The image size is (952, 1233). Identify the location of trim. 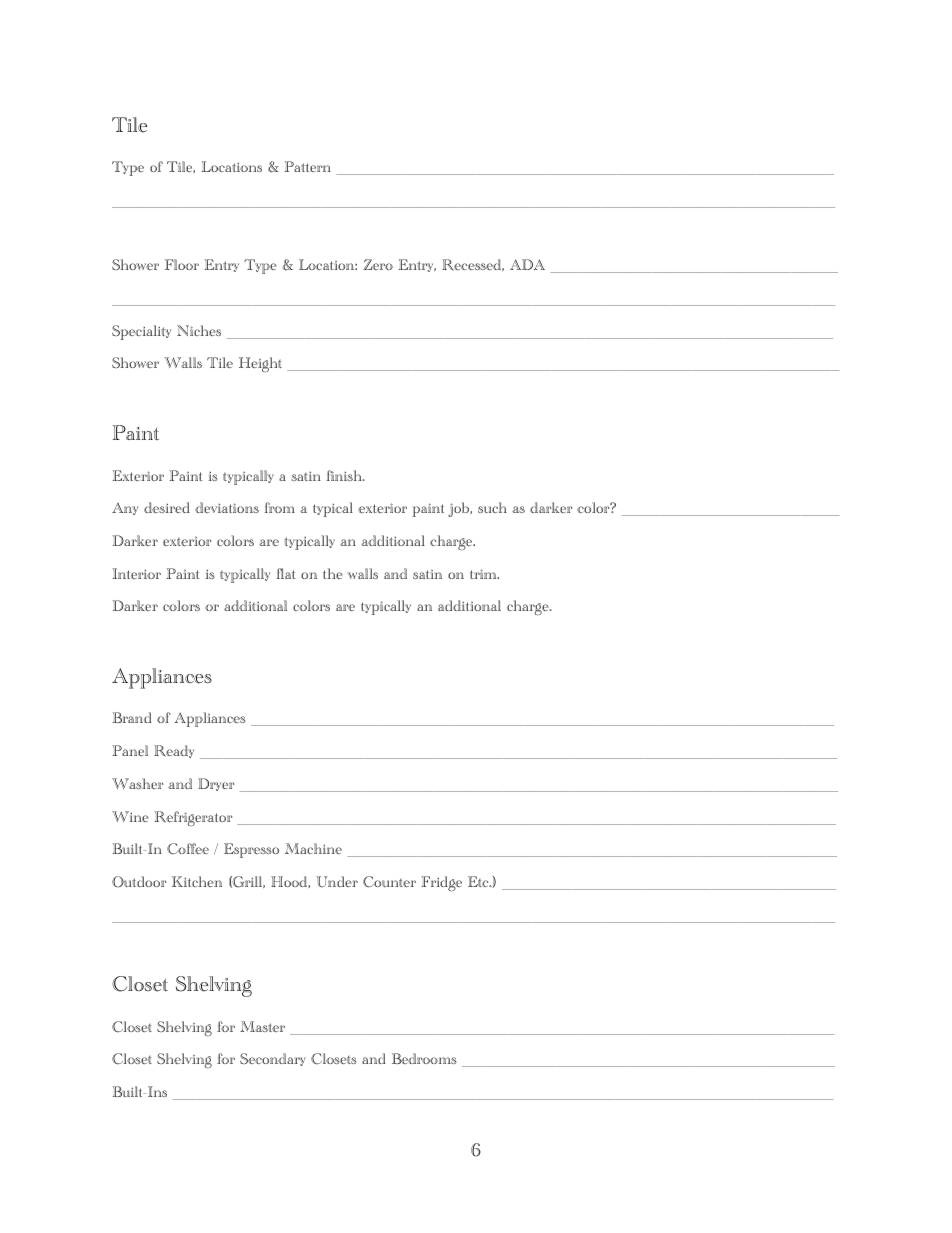
(484, 574).
